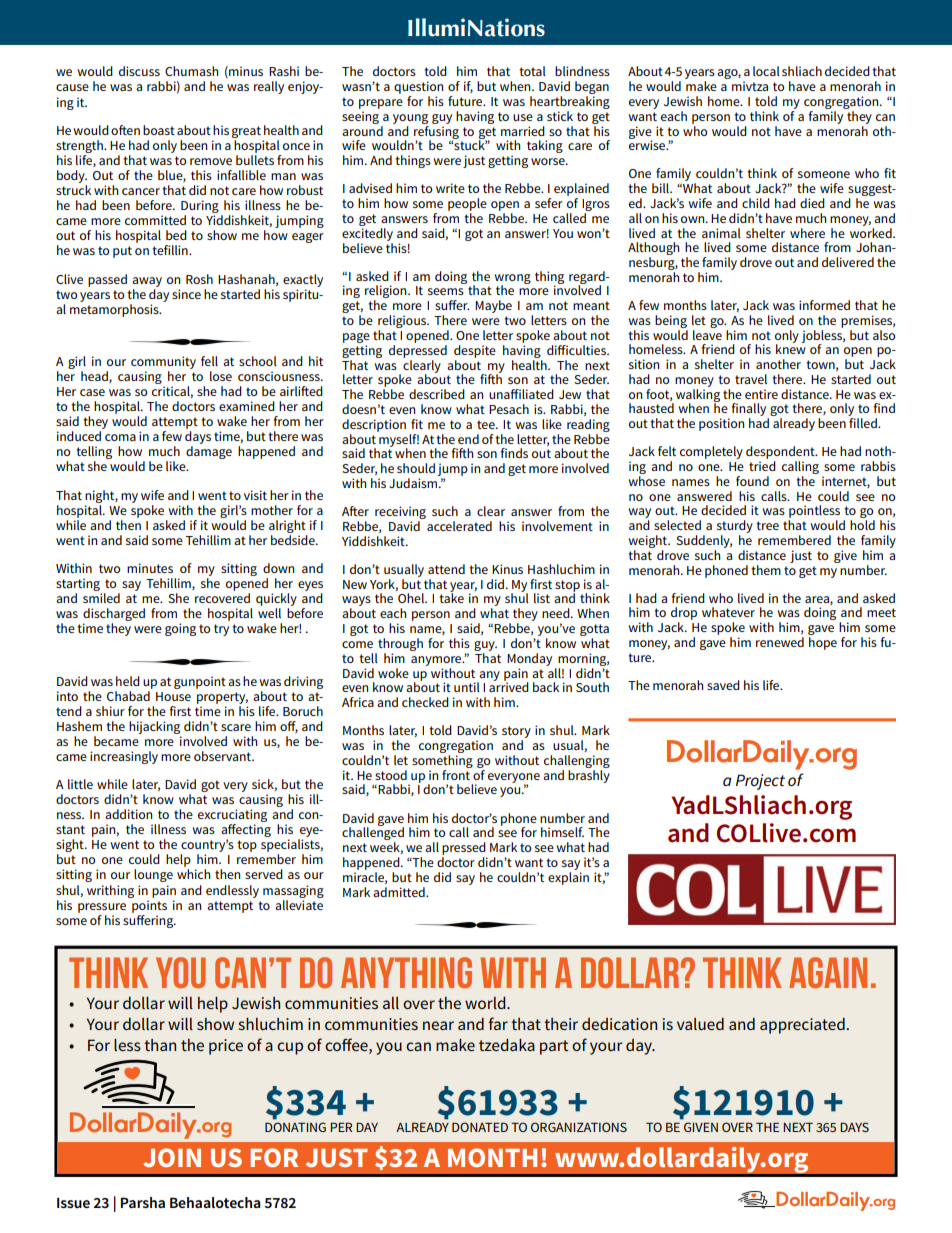 Image resolution: width=952 pixels, height=1233 pixels. Describe the element at coordinates (209, 452) in the screenshot. I see `damage` at that location.
